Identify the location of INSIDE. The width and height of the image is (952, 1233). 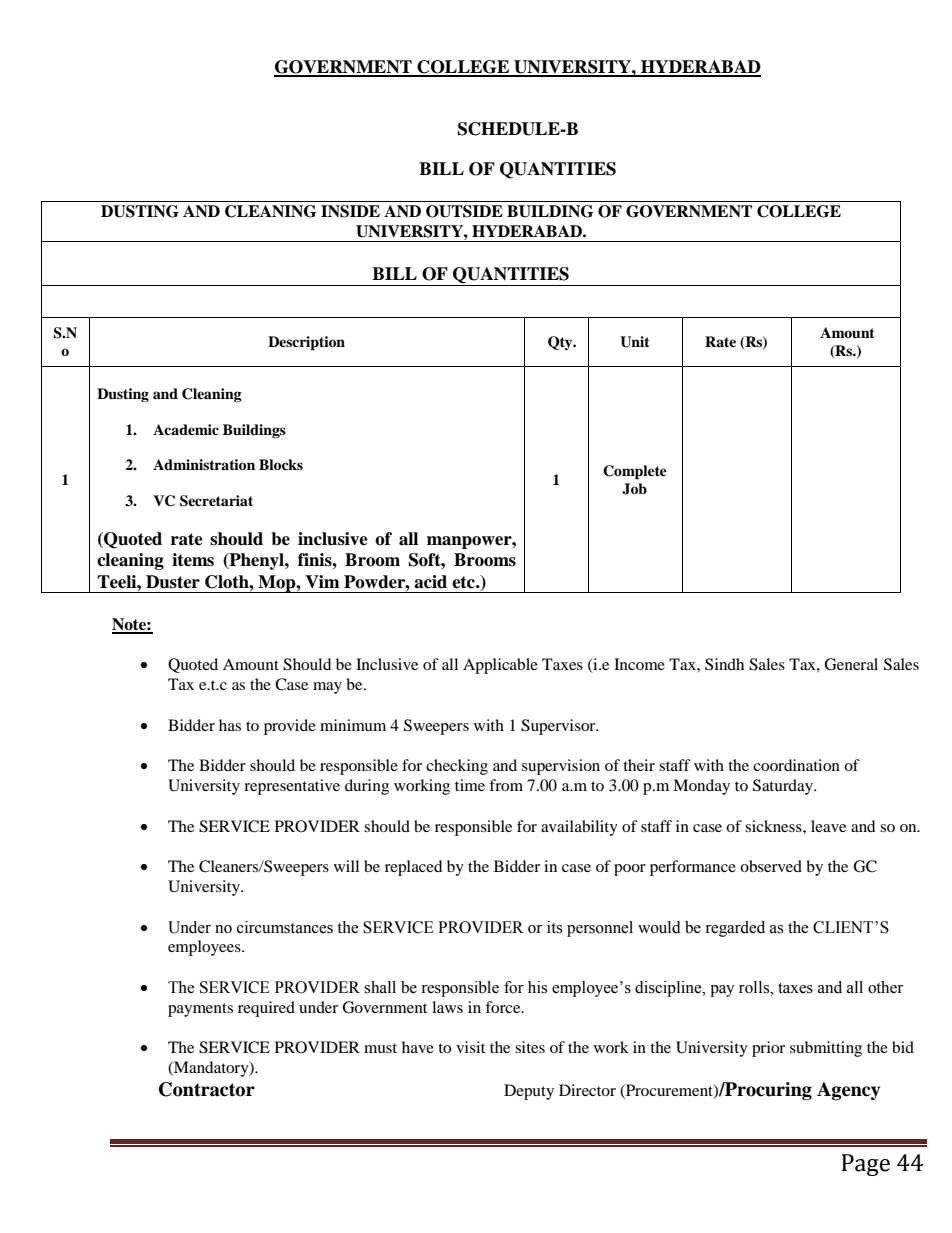
(350, 211).
